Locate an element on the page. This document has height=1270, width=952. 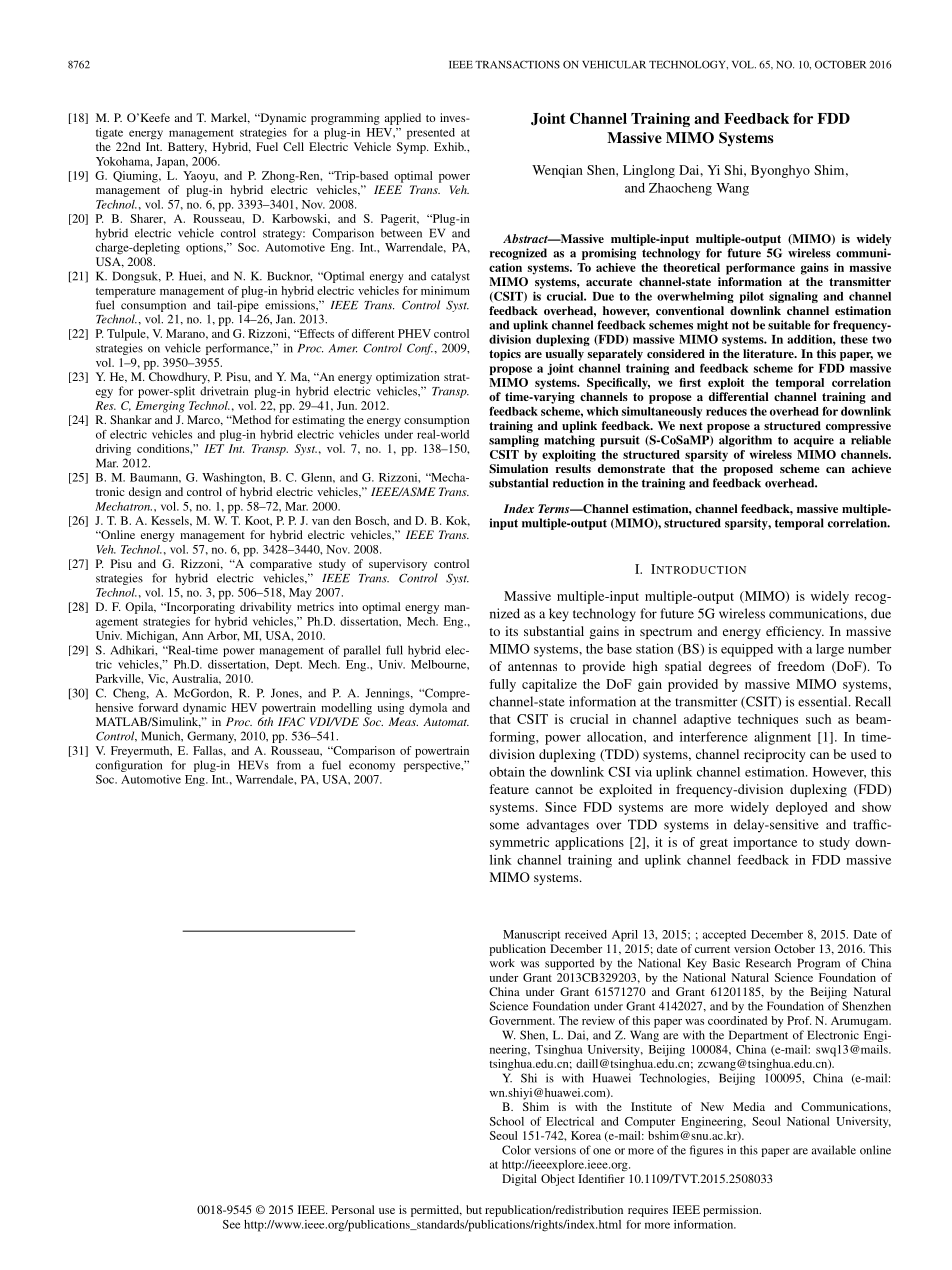
Arbor is located at coordinates (223, 636).
